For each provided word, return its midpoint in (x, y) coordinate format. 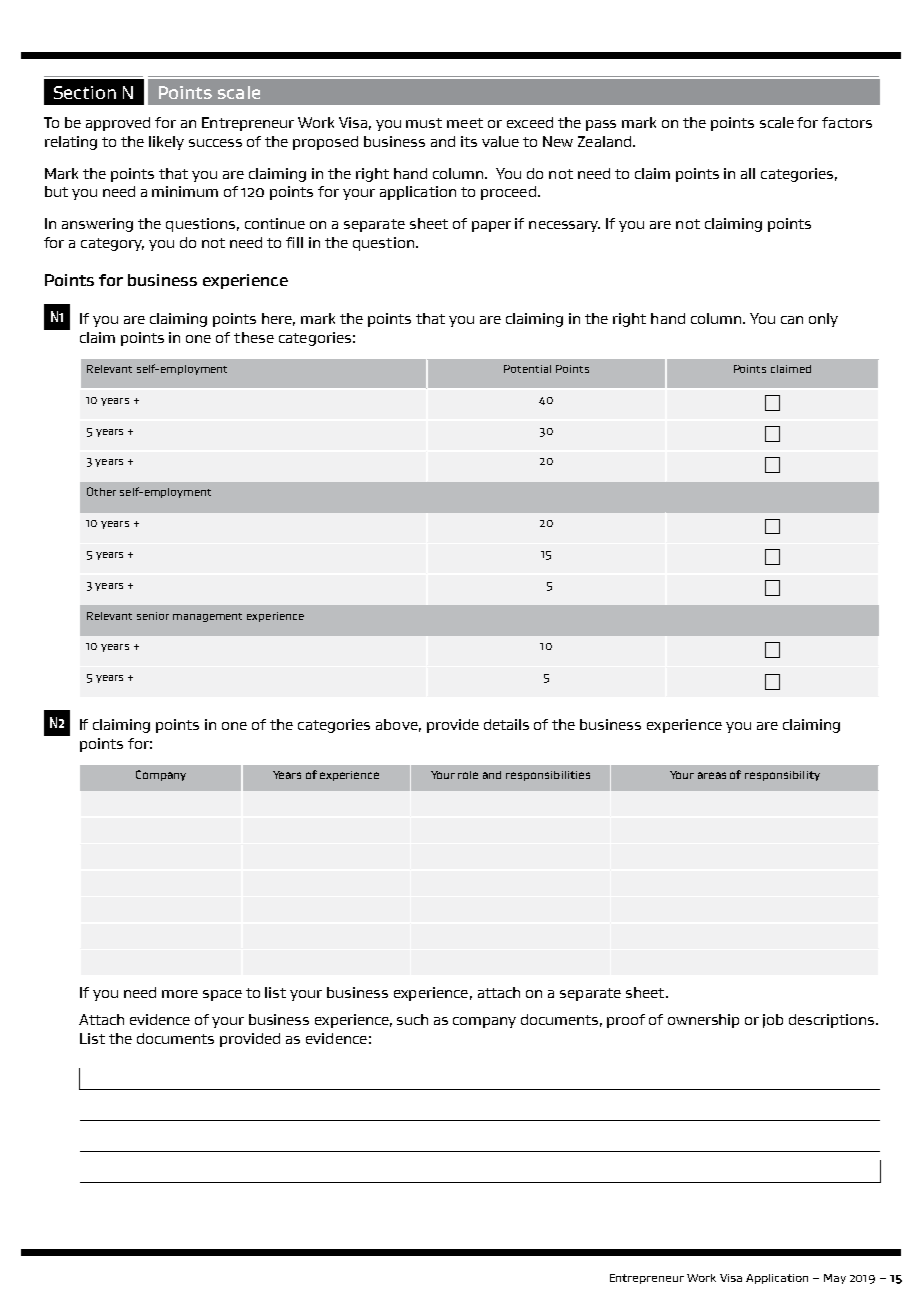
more (180, 994)
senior (153, 616)
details (506, 724)
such (412, 1019)
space (222, 995)
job (773, 1021)
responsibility (782, 776)
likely (166, 143)
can (792, 320)
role (468, 775)
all (748, 173)
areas (712, 775)
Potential (527, 369)
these (254, 337)
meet (465, 123)
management (207, 617)
